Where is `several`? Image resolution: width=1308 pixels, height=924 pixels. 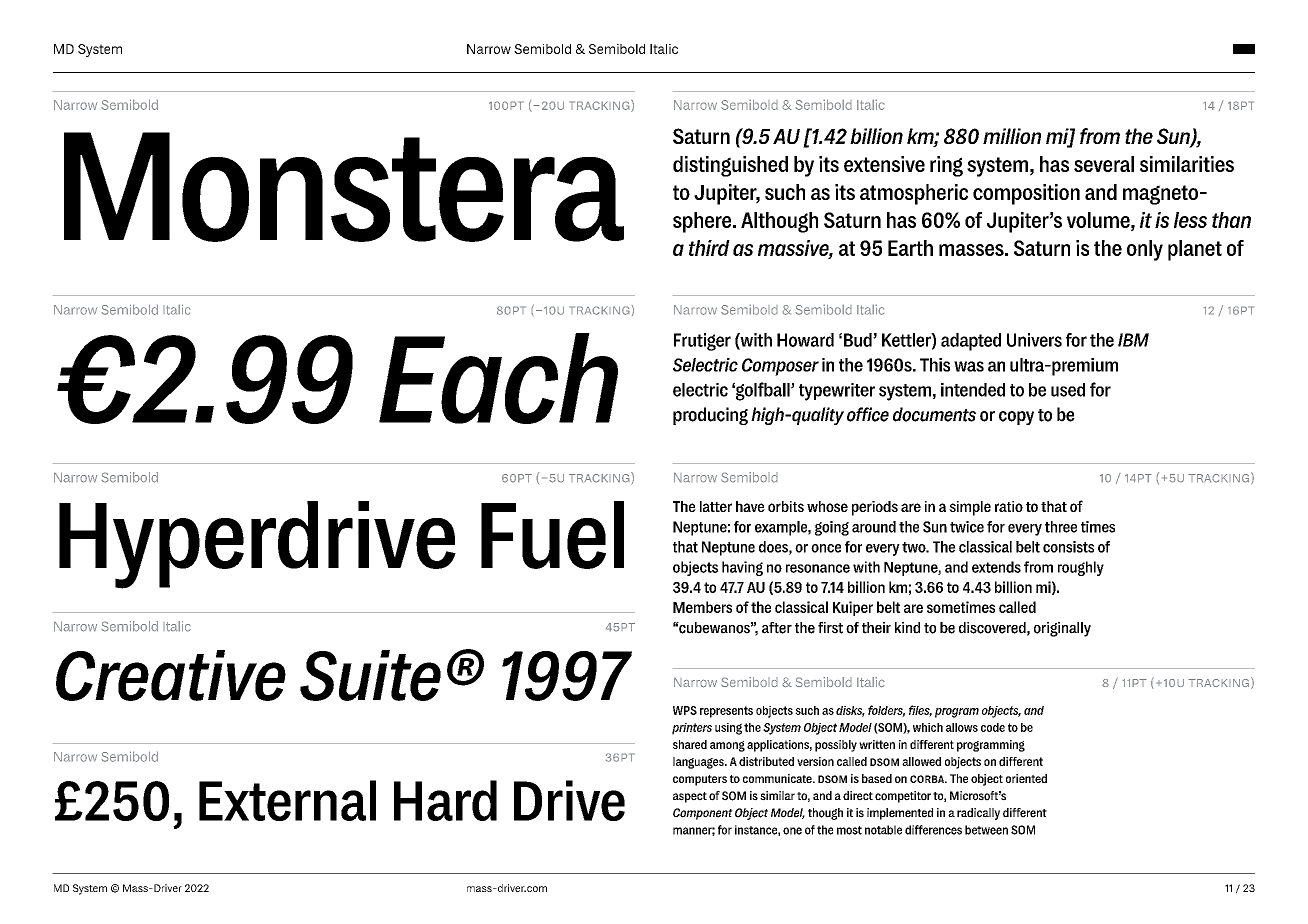
several is located at coordinates (1104, 164).
